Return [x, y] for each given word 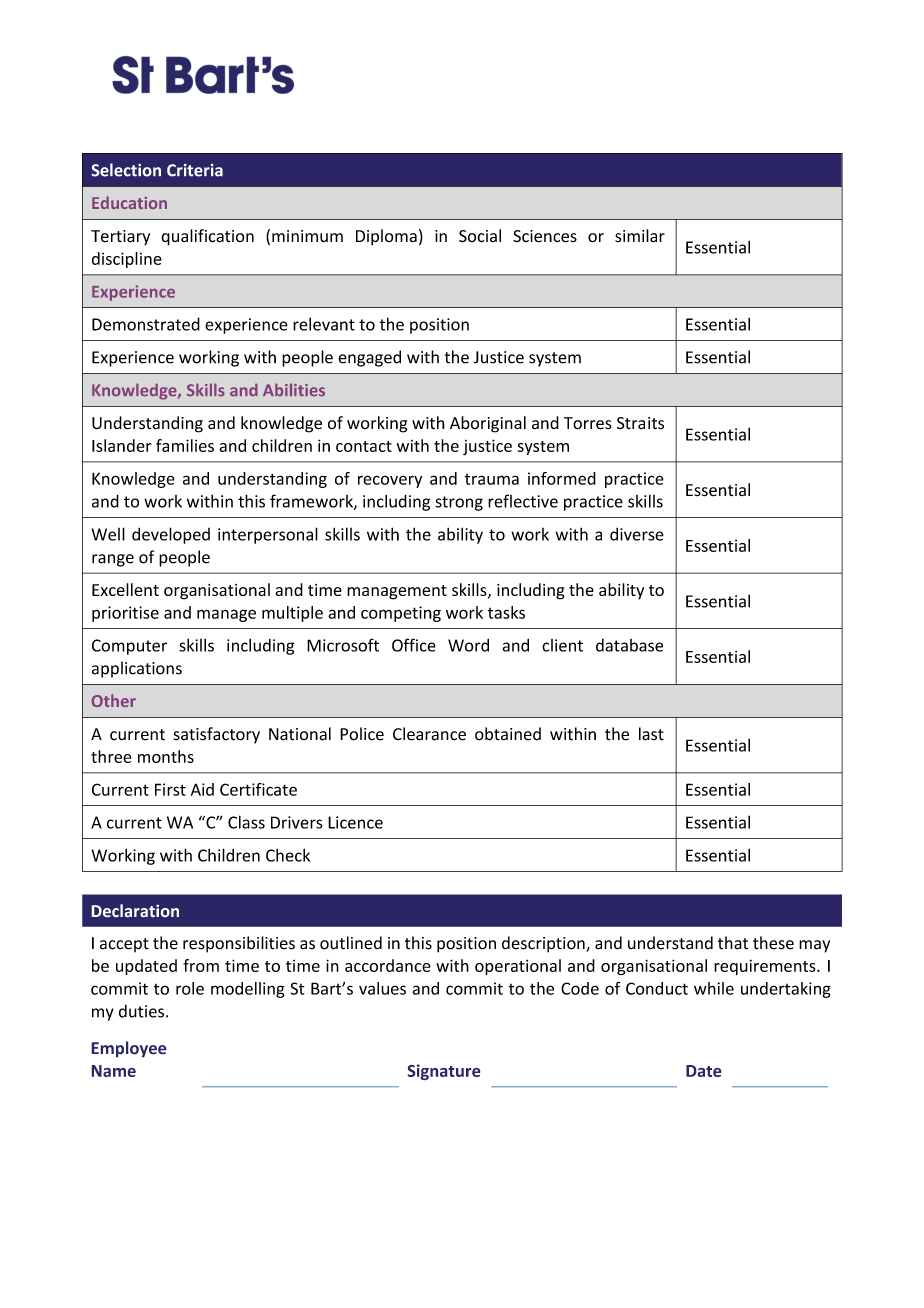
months [166, 756]
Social [480, 236]
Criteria [195, 170]
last [651, 734]
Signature [444, 1072]
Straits [640, 423]
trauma [491, 479]
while [714, 988]
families [185, 445]
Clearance [429, 734]
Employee [129, 1049]
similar [640, 235]
